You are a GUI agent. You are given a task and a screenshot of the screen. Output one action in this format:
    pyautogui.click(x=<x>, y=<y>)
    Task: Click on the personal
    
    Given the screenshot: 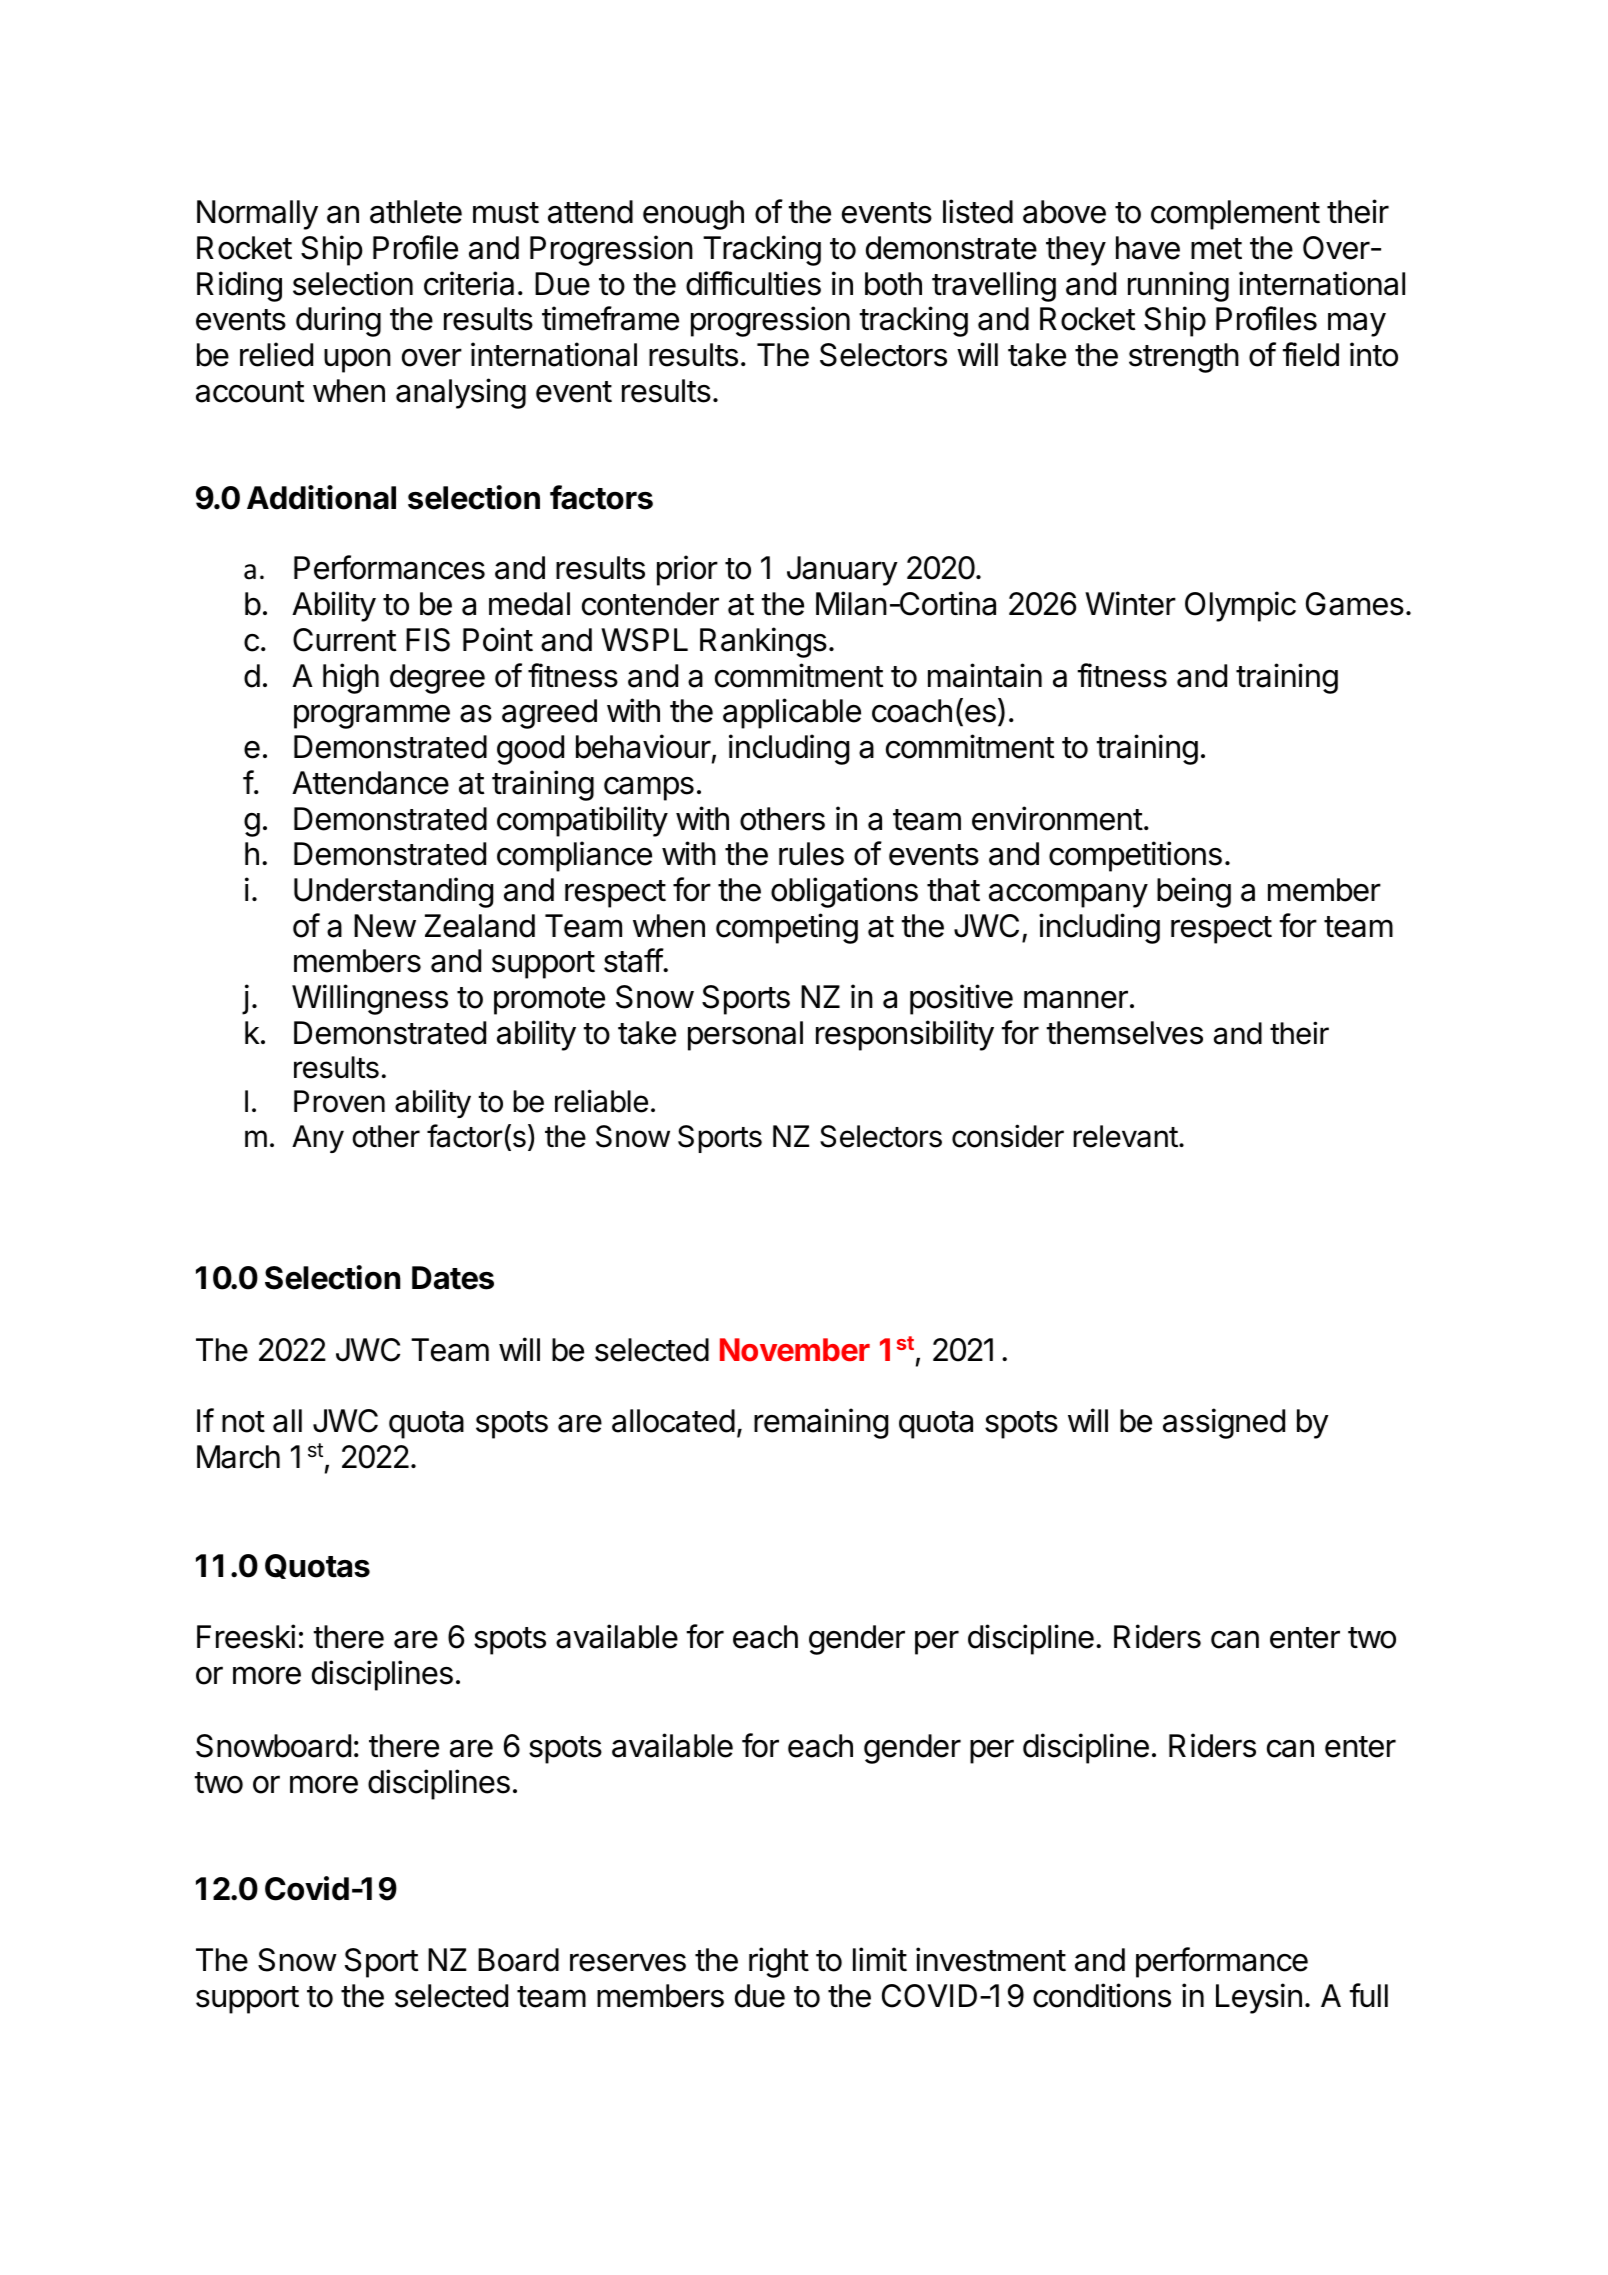 What is the action you would take?
    pyautogui.click(x=745, y=1036)
